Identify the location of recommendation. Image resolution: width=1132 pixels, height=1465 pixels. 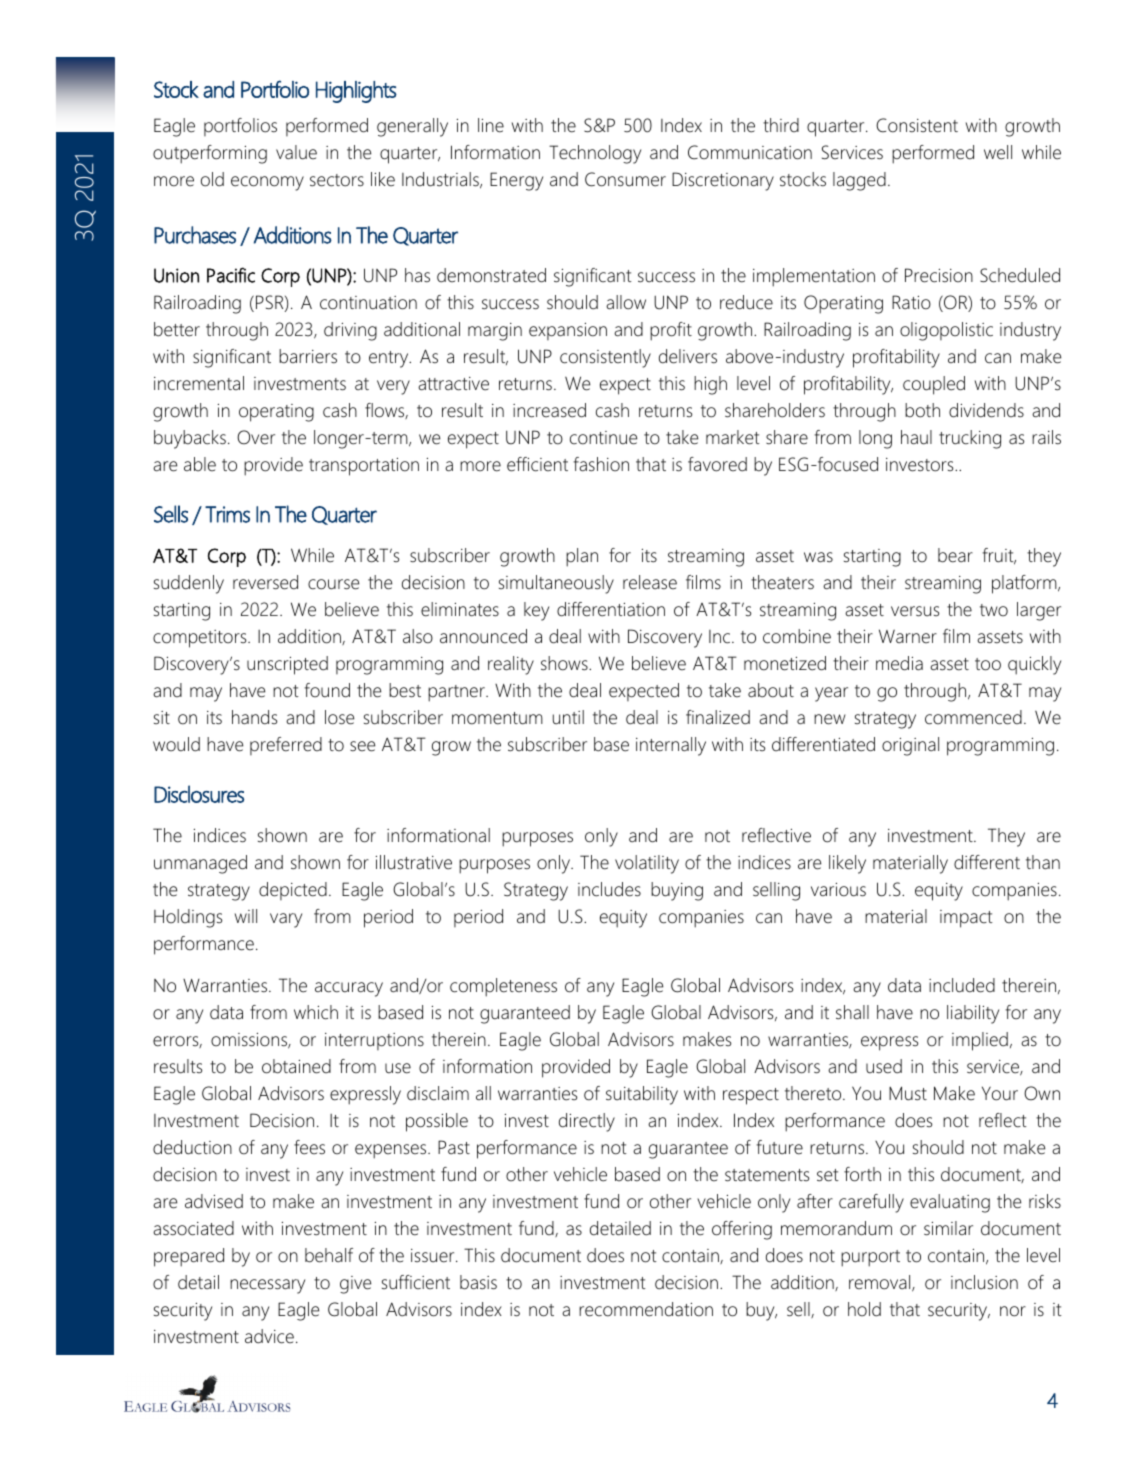
(646, 1309).
